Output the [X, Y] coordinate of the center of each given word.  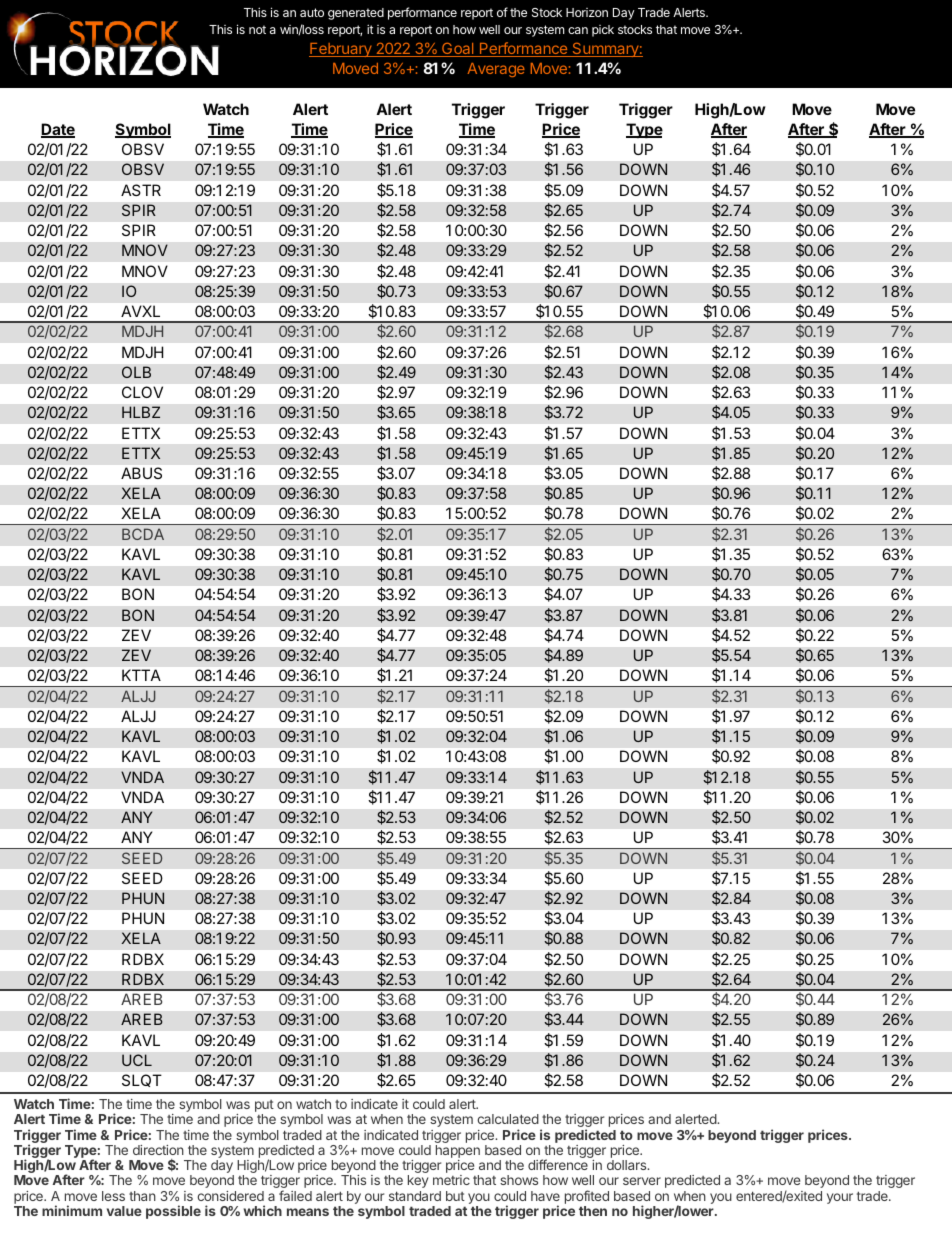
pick [603, 31]
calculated [508, 1119]
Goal [458, 49]
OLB [136, 372]
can [578, 30]
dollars [628, 1165]
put [264, 1107]
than [142, 1196]
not [257, 29]
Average [496, 70]
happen [458, 1153]
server [642, 1181]
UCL [137, 1060]
